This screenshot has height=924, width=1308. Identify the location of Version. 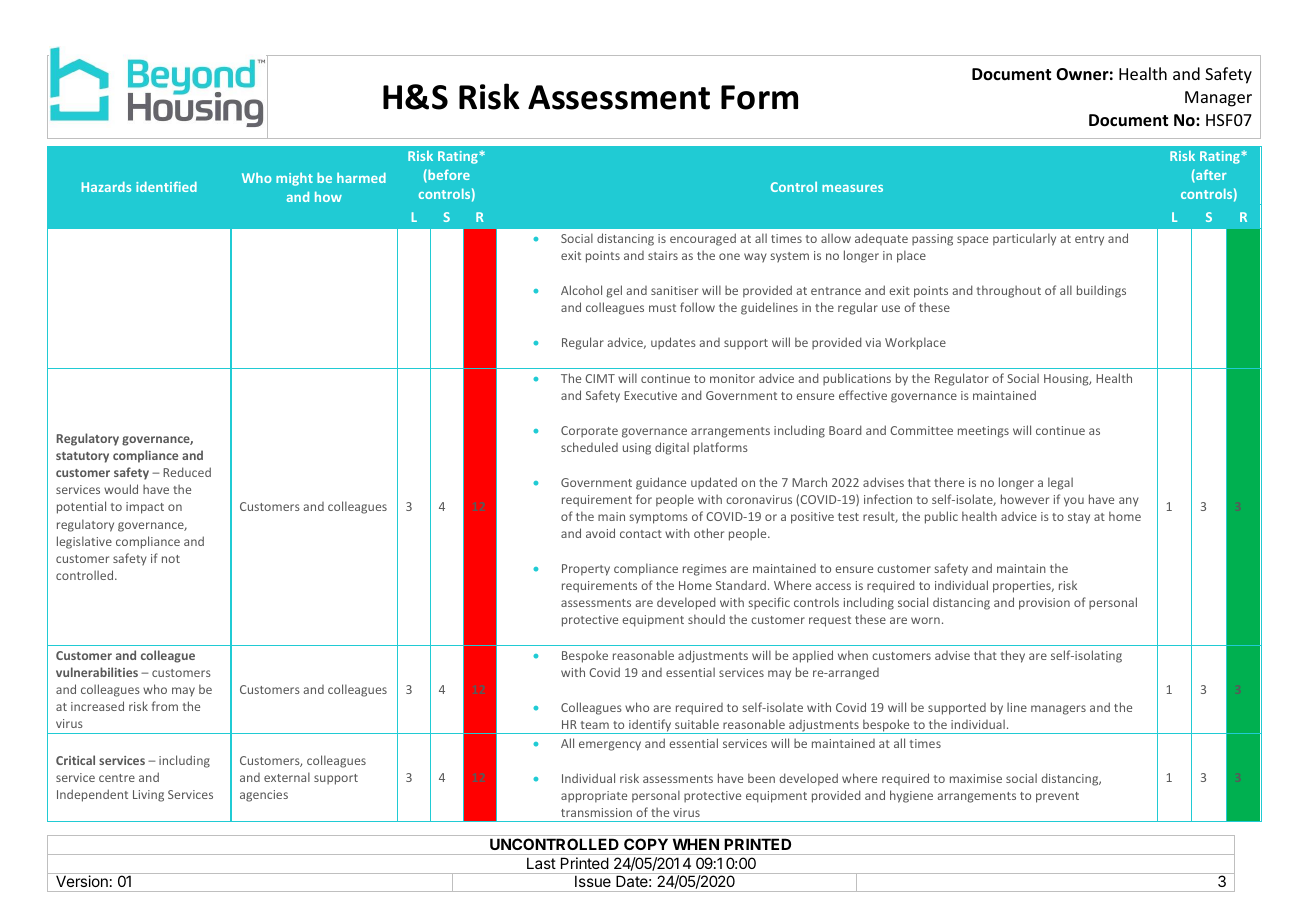
(82, 881).
